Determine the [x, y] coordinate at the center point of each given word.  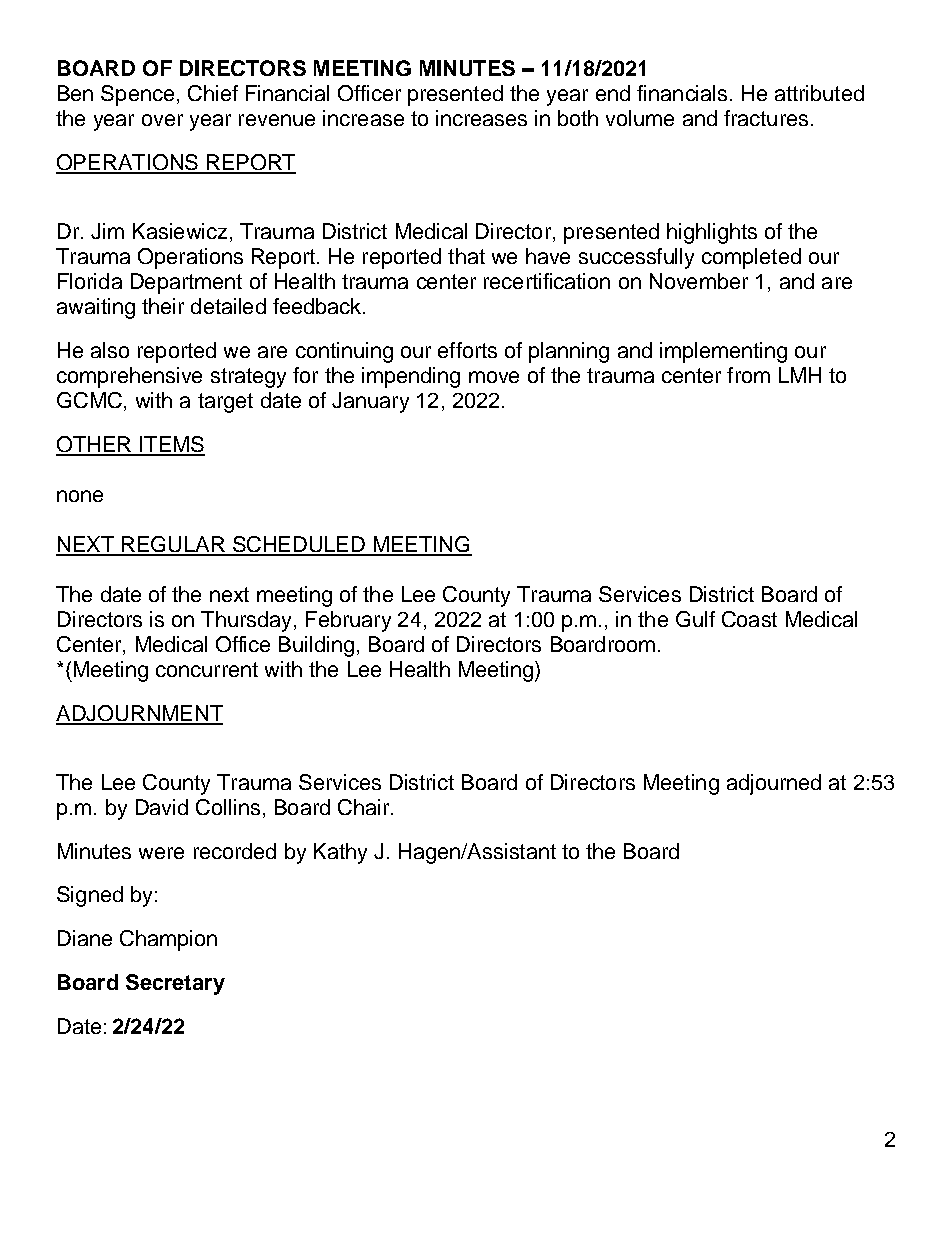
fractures [766, 118]
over [162, 120]
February [348, 621]
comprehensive [129, 377]
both [578, 118]
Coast [749, 619]
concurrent [207, 669]
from [748, 375]
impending [411, 377]
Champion [168, 940]
